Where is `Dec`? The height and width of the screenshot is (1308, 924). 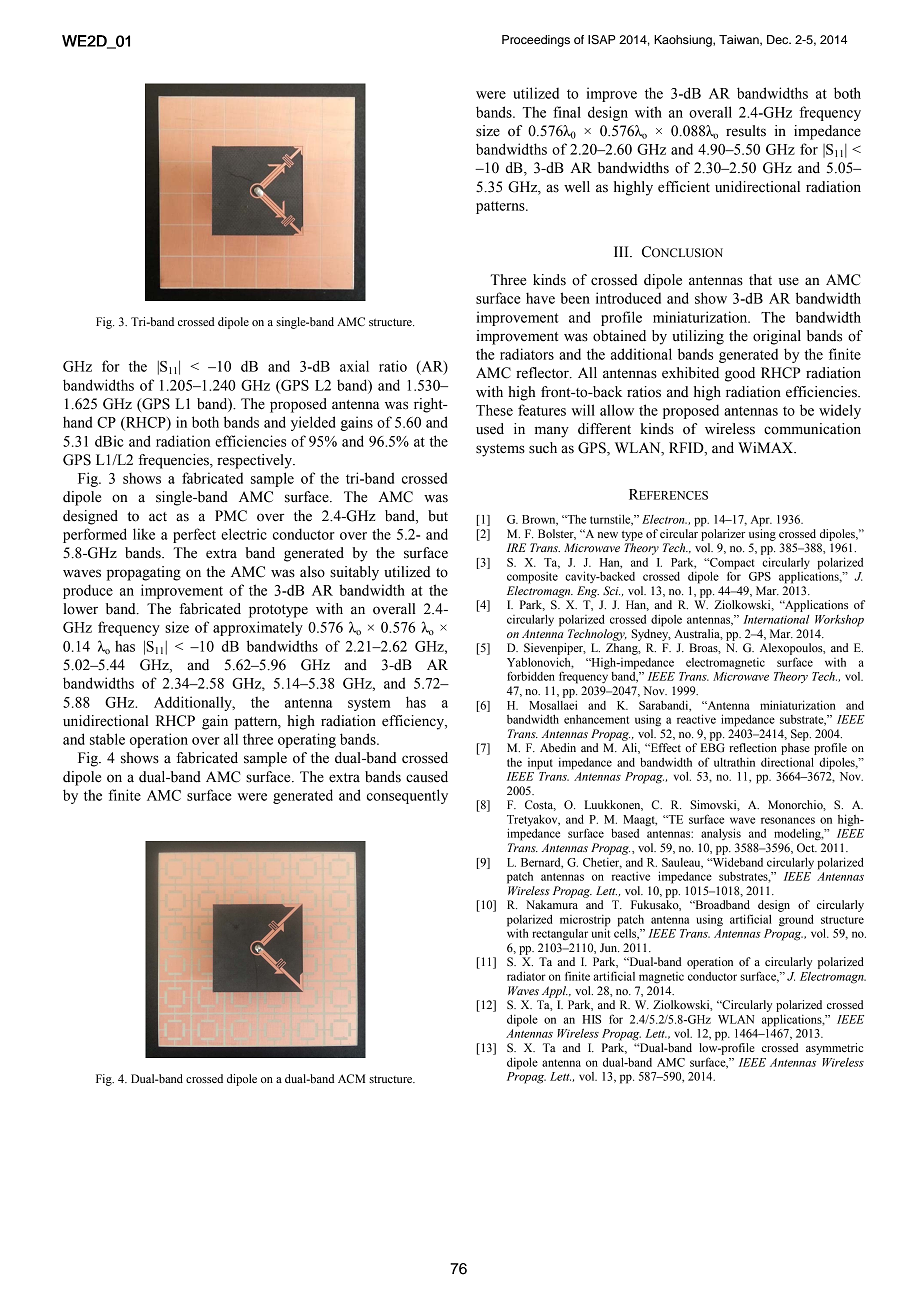
Dec is located at coordinates (779, 39).
